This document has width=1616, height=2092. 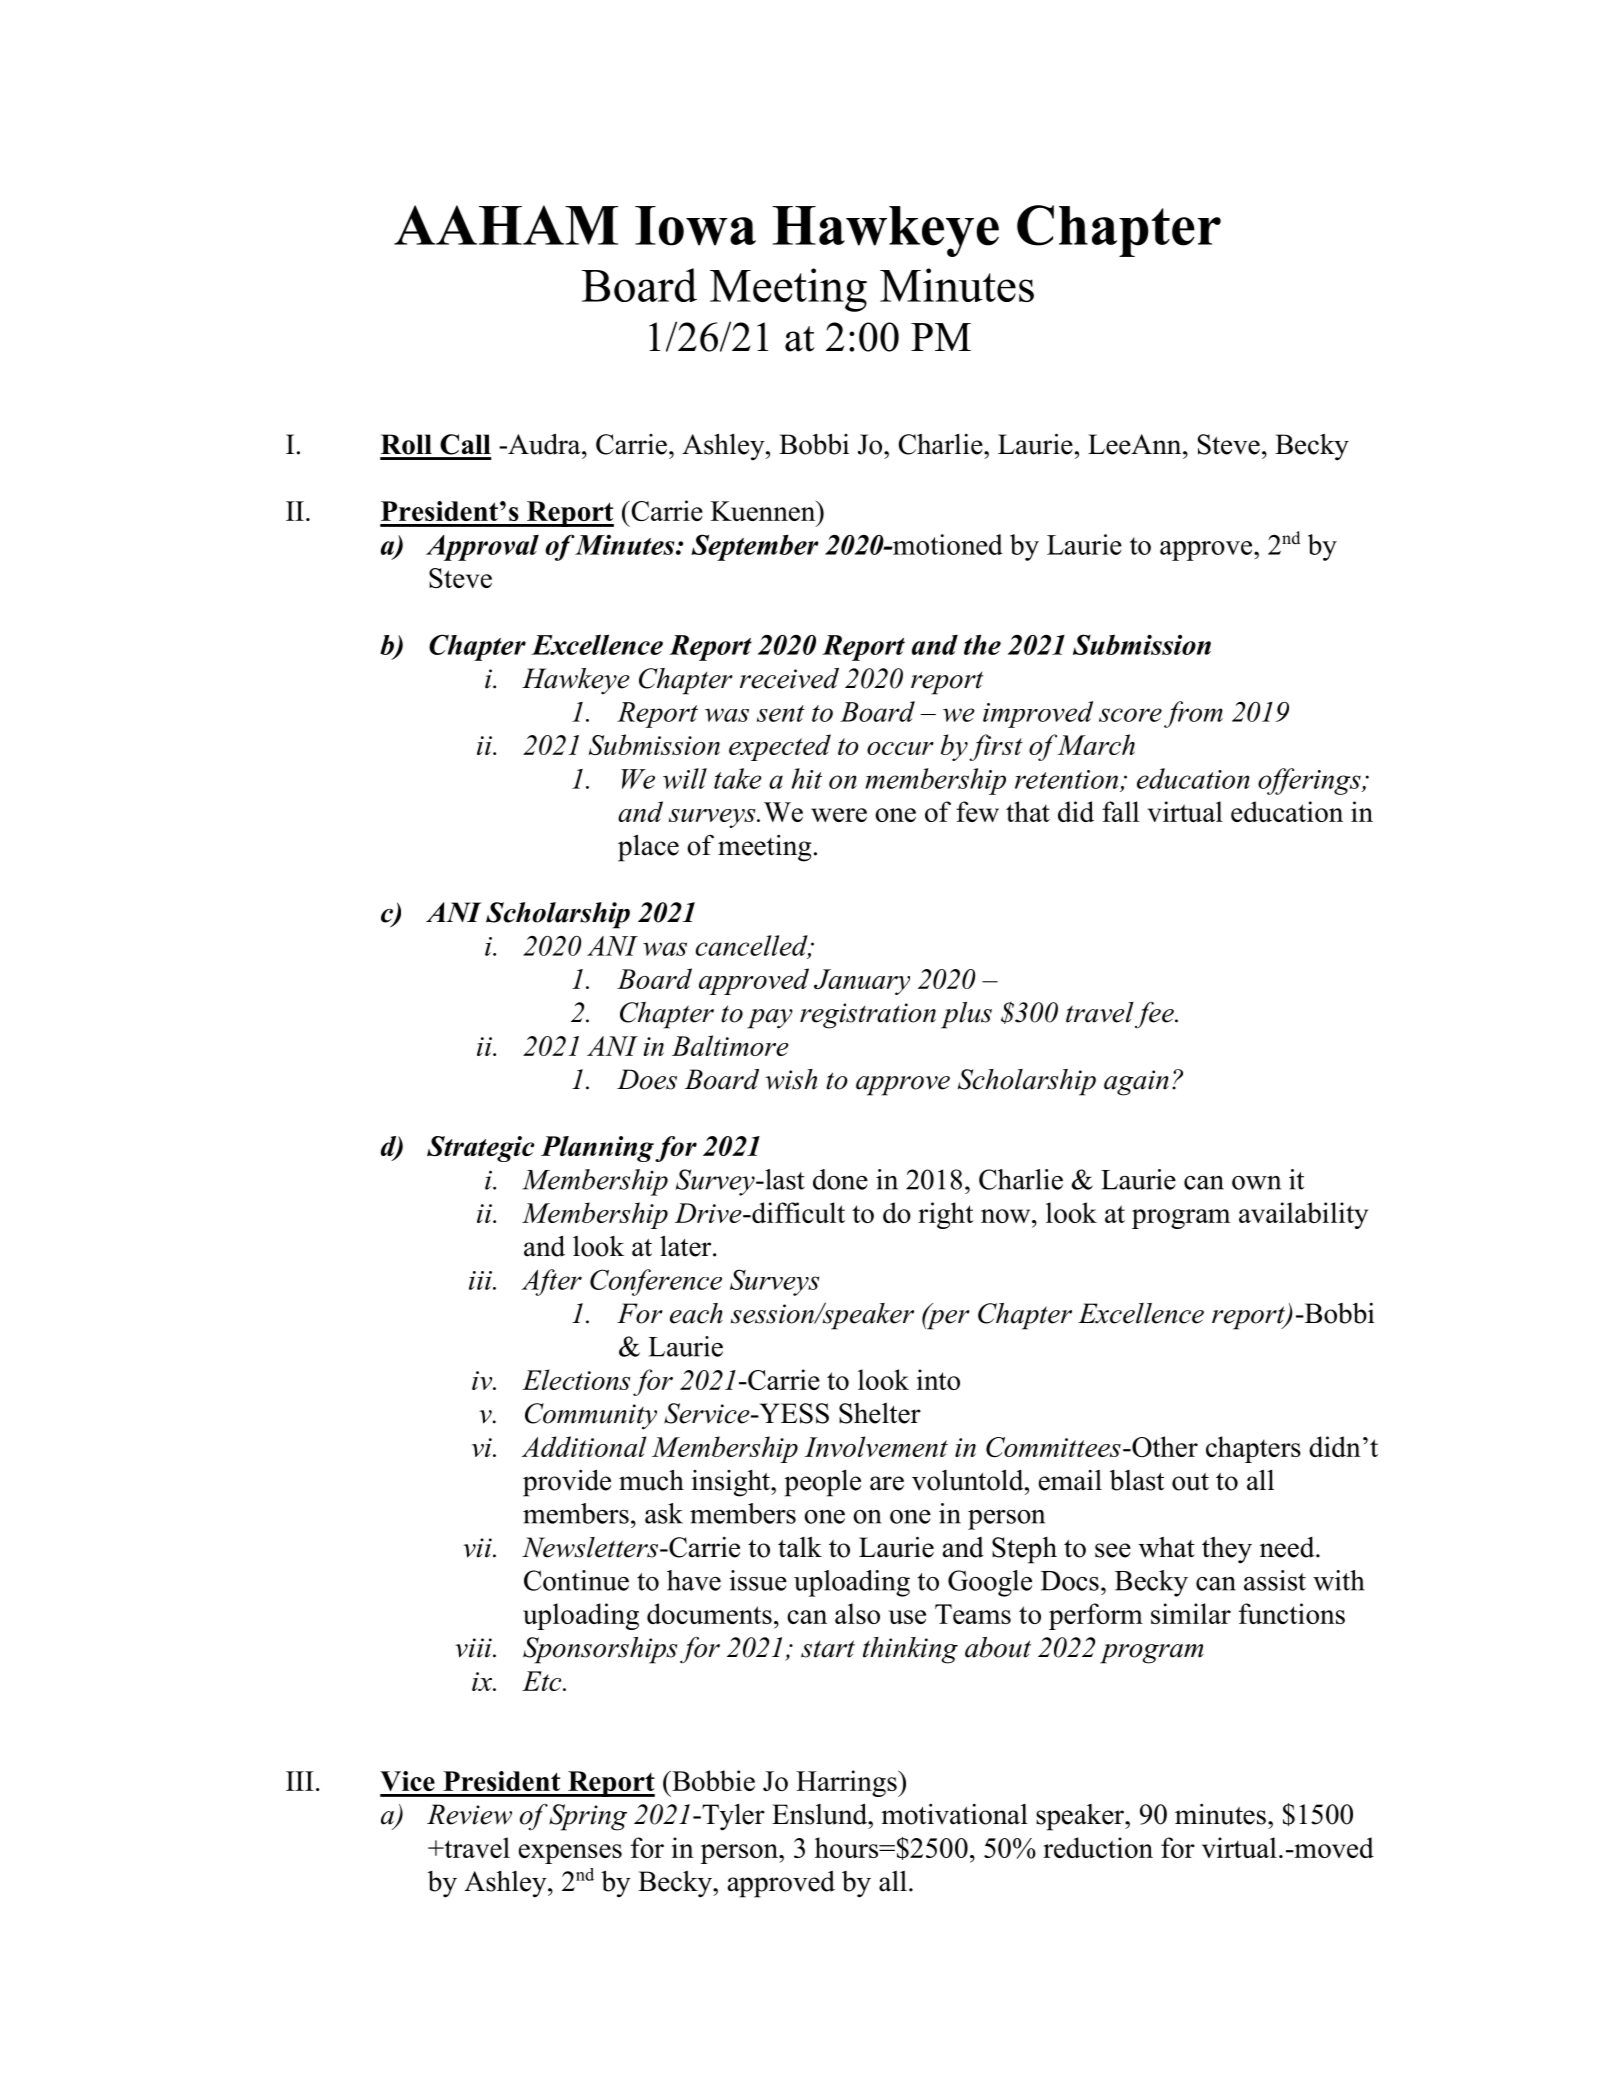 What do you see at coordinates (588, 1817) in the document?
I see `Spring` at bounding box center [588, 1817].
